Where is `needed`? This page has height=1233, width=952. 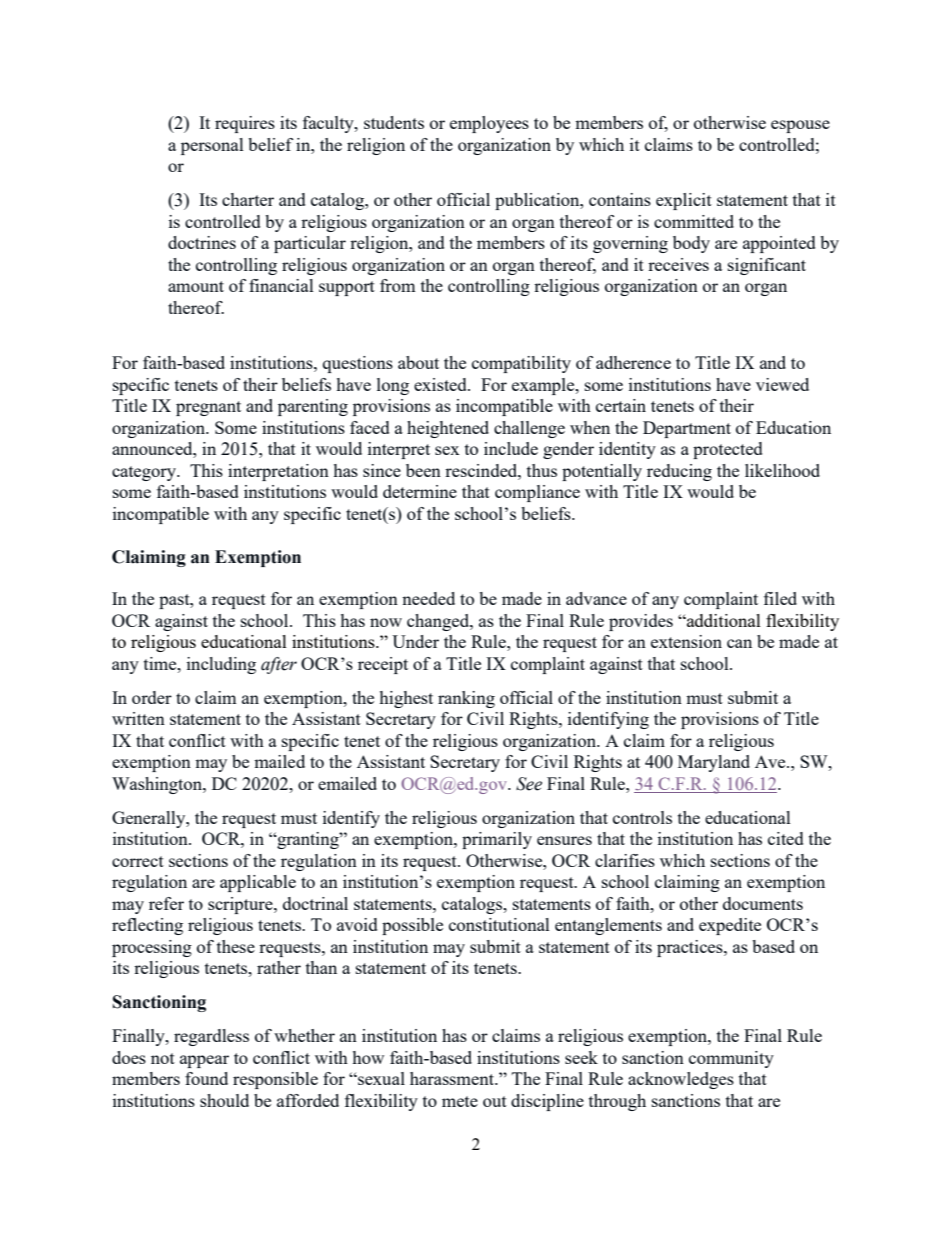
needed is located at coordinates (428, 598).
